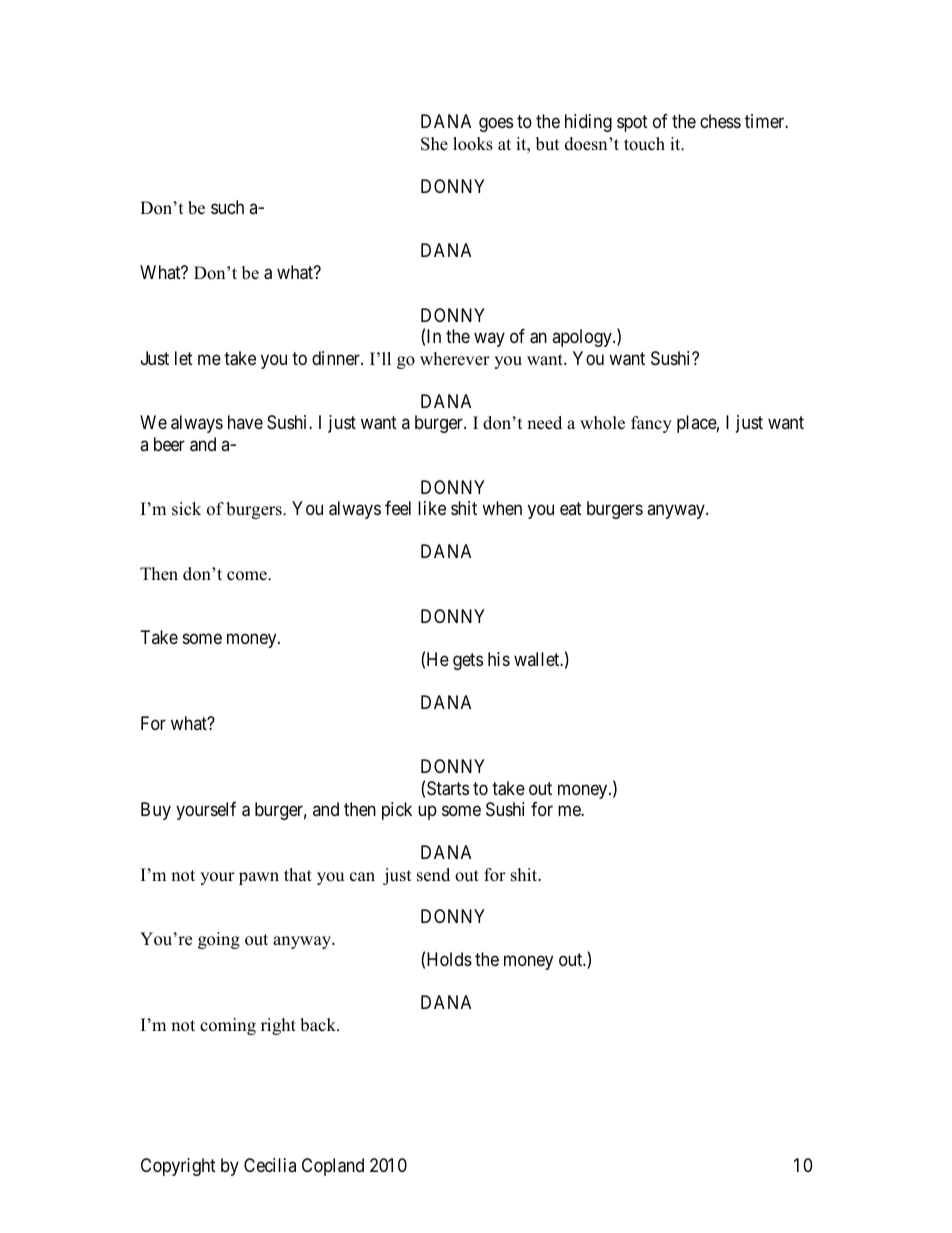 This document has width=952, height=1233. Describe the element at coordinates (433, 875) in the document. I see `send` at that location.
